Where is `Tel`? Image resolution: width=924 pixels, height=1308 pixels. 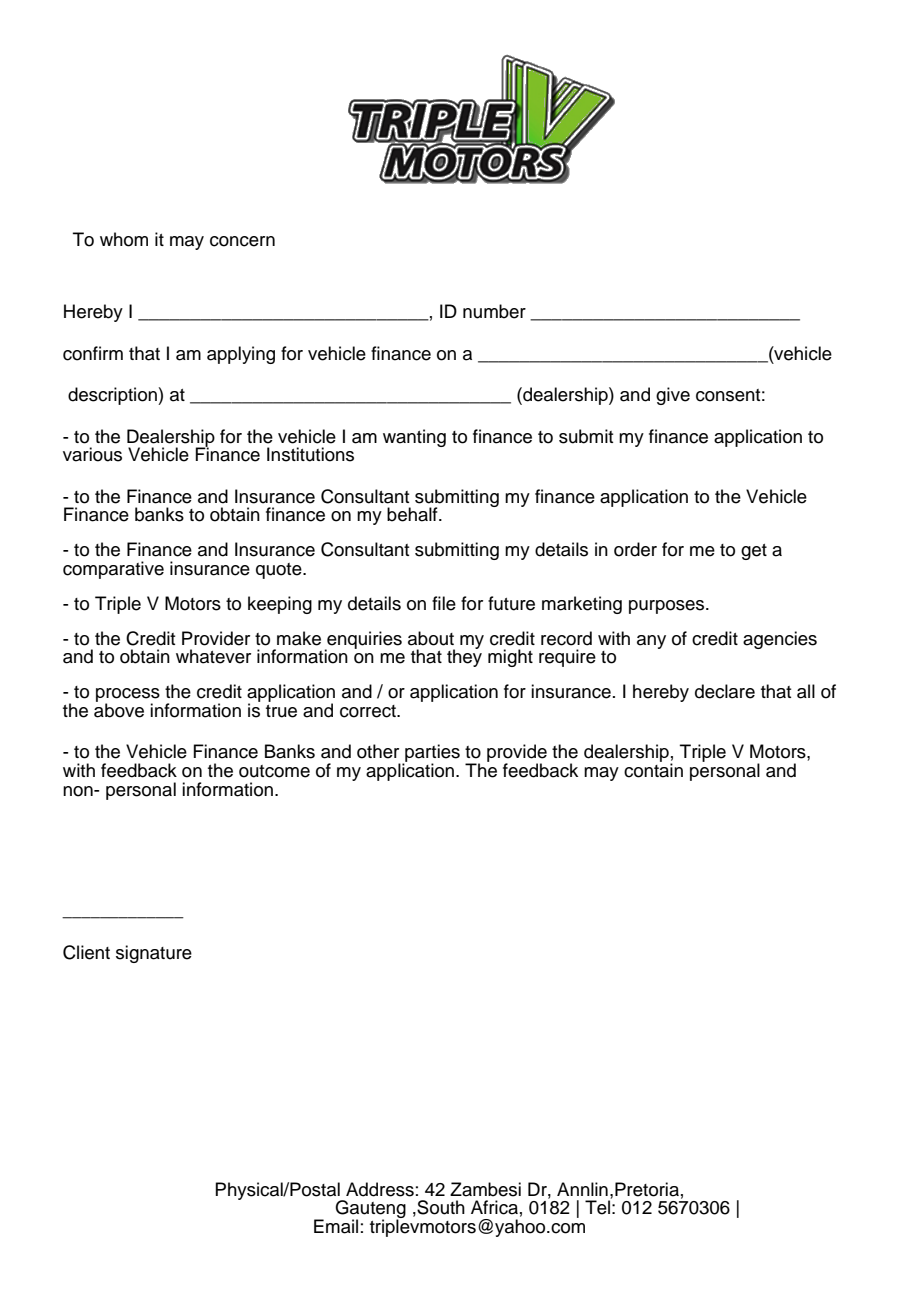 Tel is located at coordinates (597, 1207).
